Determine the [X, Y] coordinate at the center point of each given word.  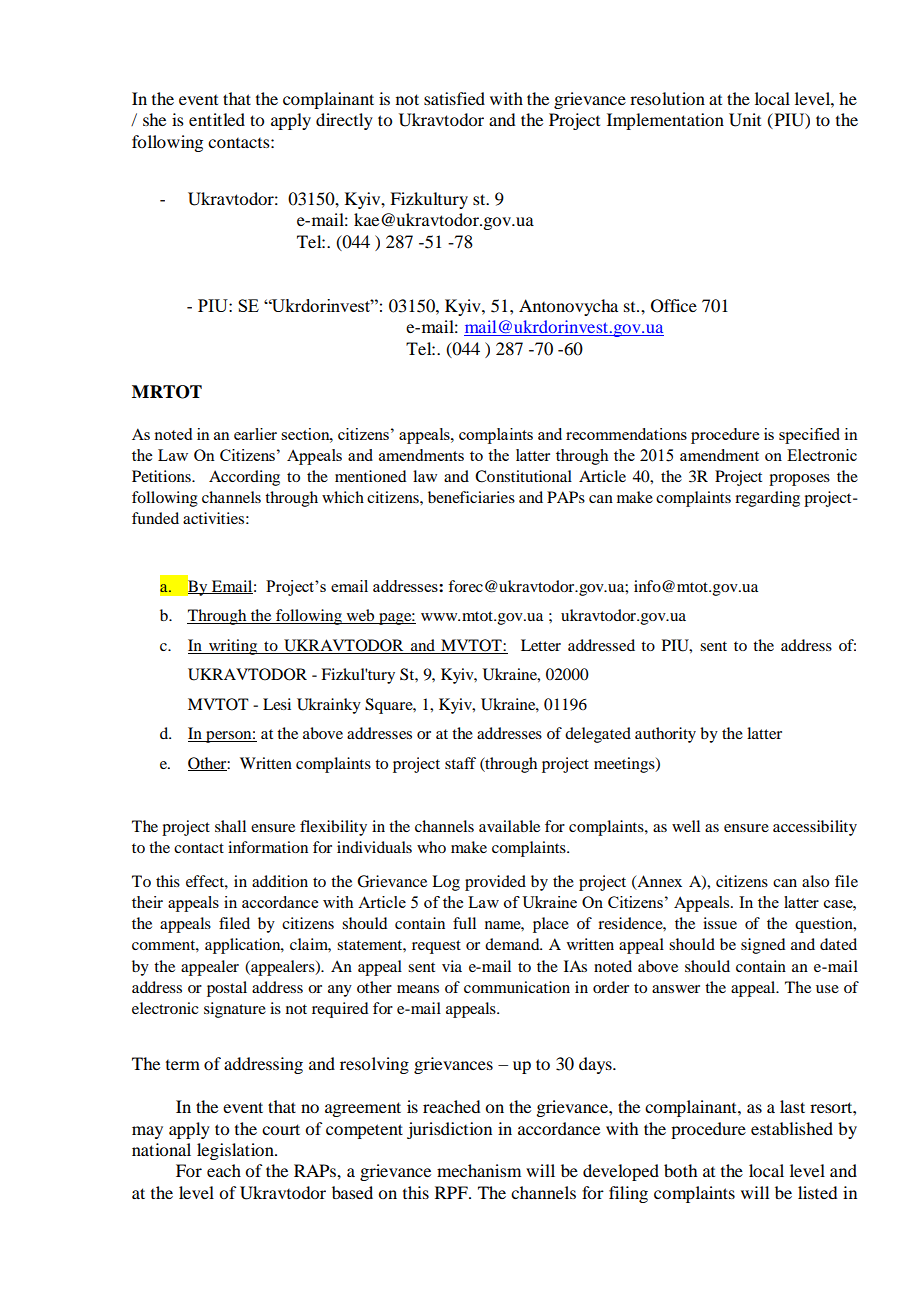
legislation [236, 1151]
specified [809, 436]
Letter [541, 645]
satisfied [454, 98]
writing [233, 647]
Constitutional [523, 476]
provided [495, 883]
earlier [255, 434]
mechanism [479, 1170]
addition [280, 881]
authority [665, 735]
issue [720, 923]
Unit [745, 120]
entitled [217, 119]
